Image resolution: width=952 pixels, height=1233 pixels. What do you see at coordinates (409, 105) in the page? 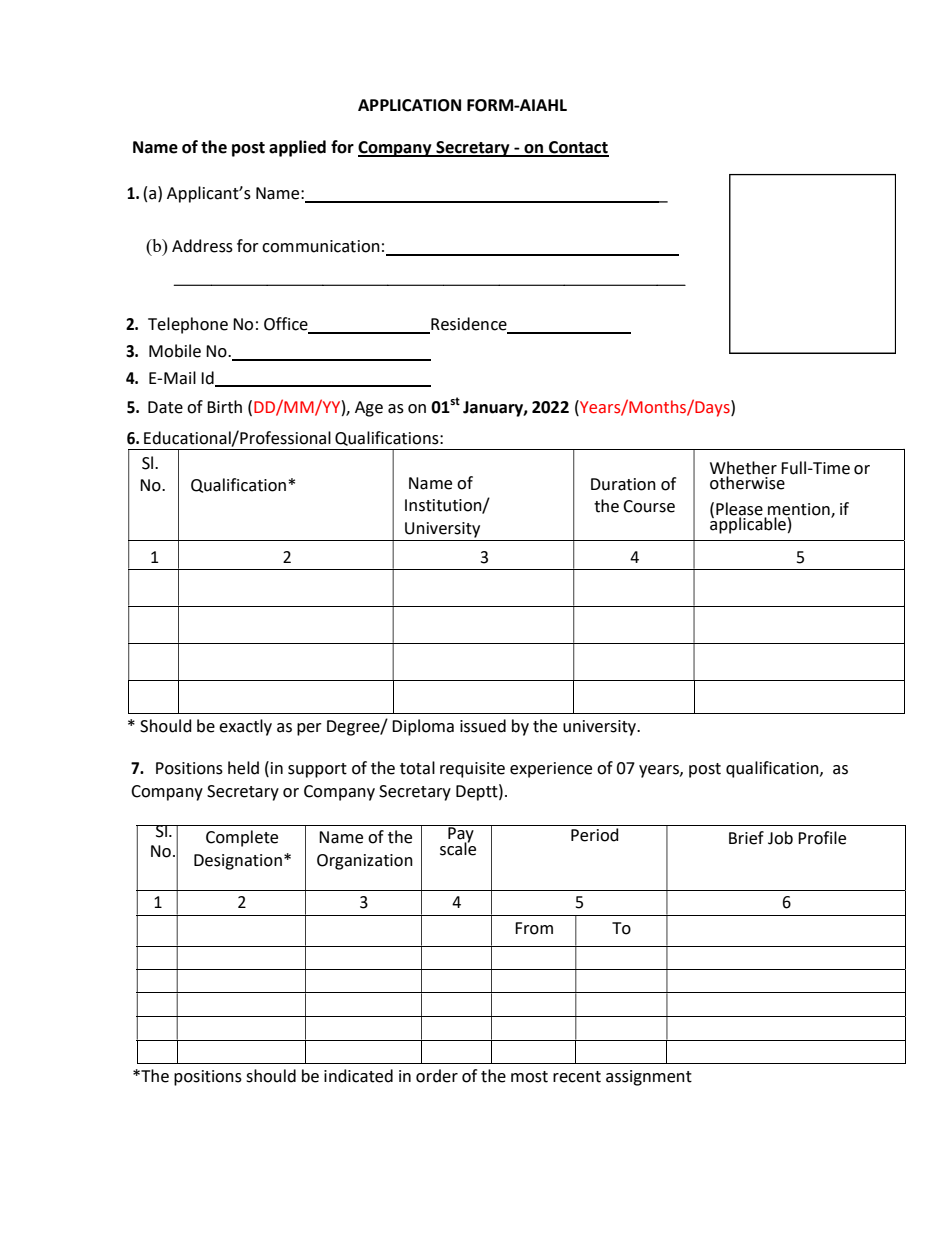
I see `APPLICATION` at bounding box center [409, 105].
